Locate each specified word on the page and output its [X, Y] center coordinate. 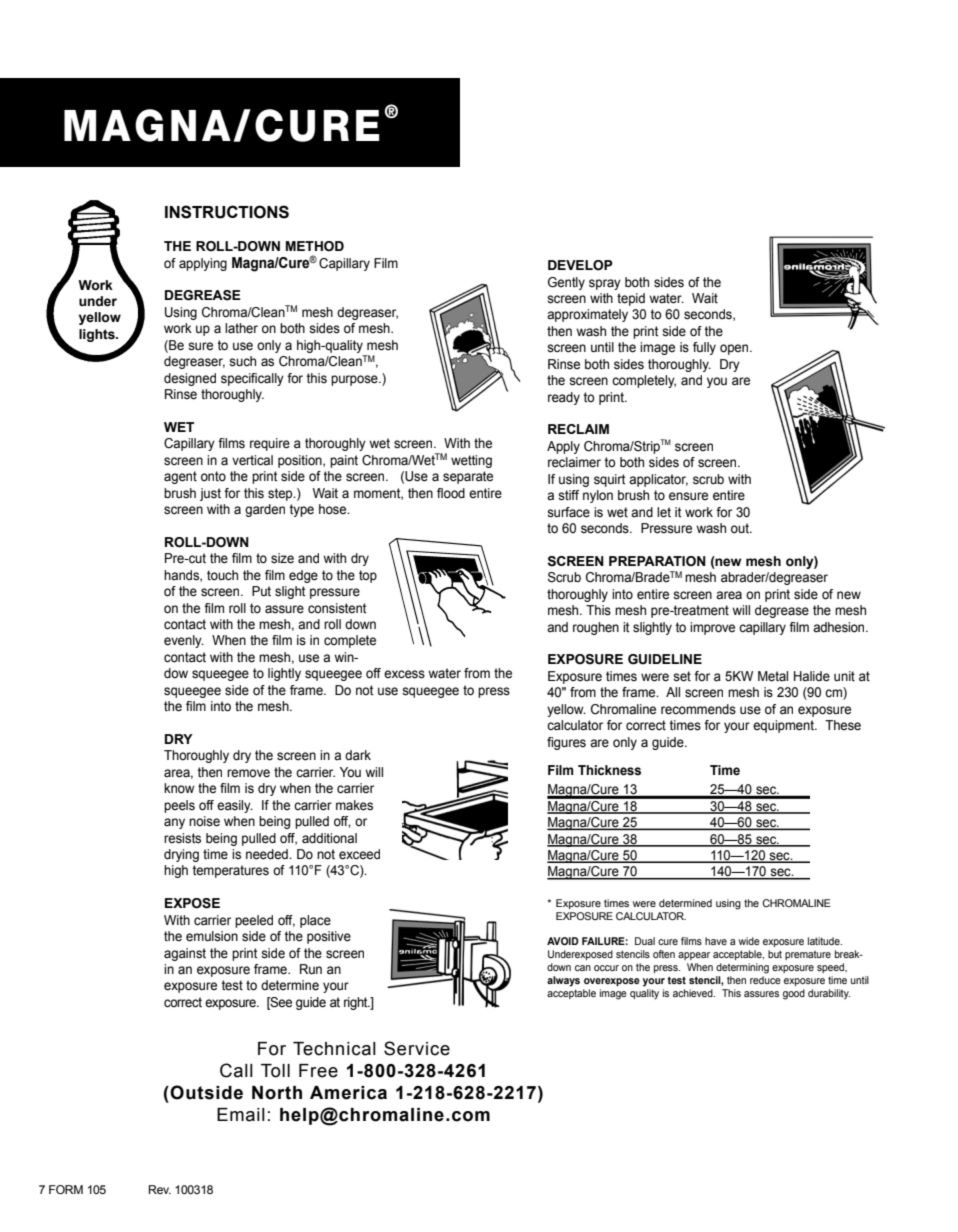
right [357, 1003]
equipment [784, 726]
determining [742, 968]
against [185, 954]
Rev [160, 1189]
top [368, 576]
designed [190, 379]
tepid [631, 299]
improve [712, 628]
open [735, 349]
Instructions [227, 212]
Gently [566, 283]
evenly [184, 641]
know [179, 788]
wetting [471, 461]
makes [354, 805]
